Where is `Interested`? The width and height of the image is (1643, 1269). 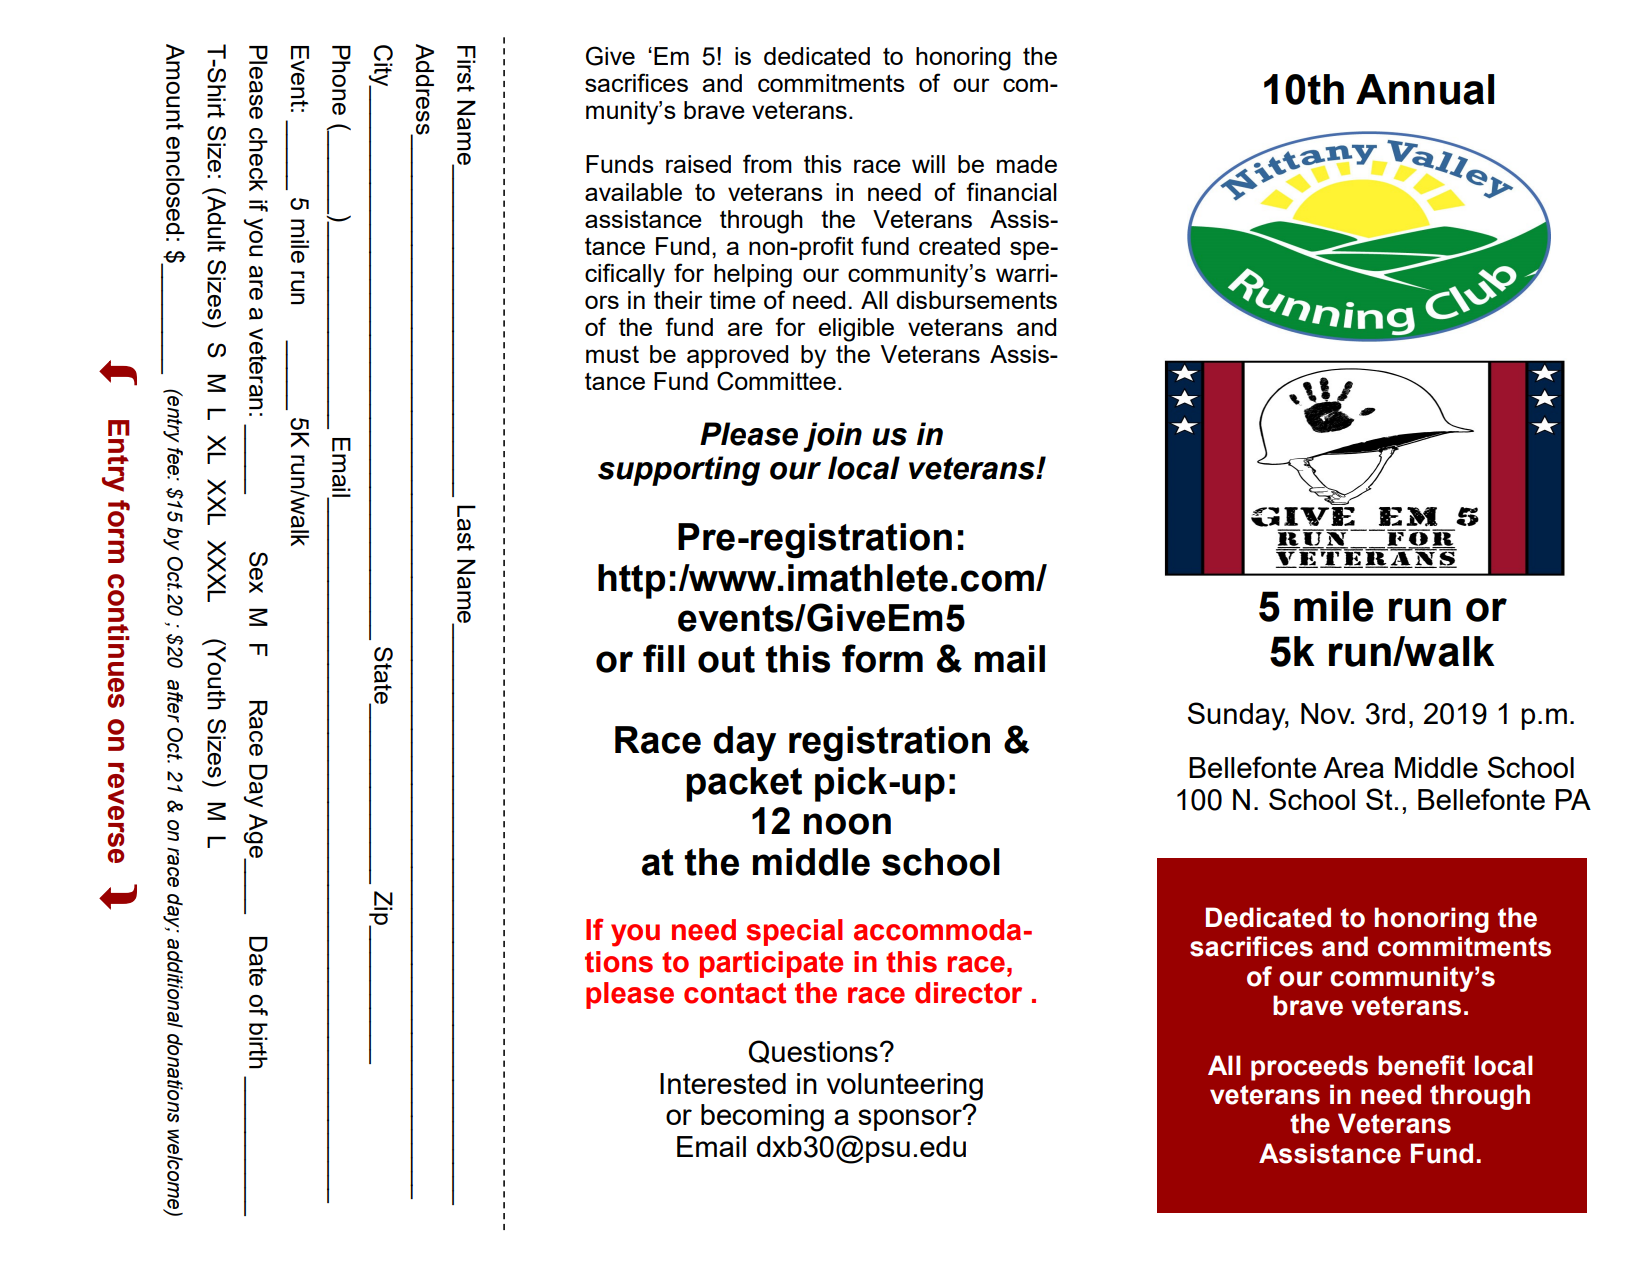 Interested is located at coordinates (723, 1083).
